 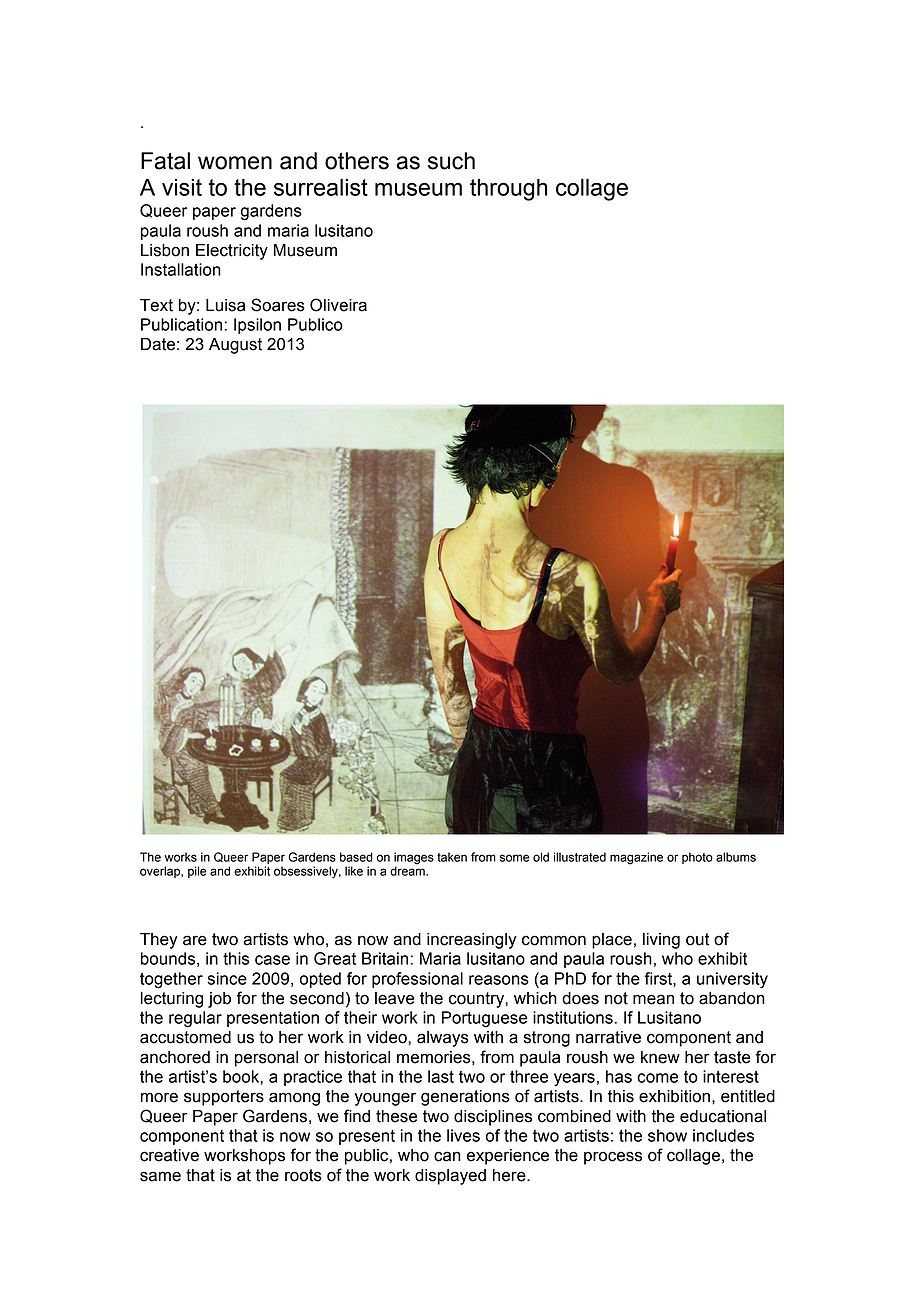 What do you see at coordinates (224, 1098) in the screenshot?
I see `supporters` at bounding box center [224, 1098].
